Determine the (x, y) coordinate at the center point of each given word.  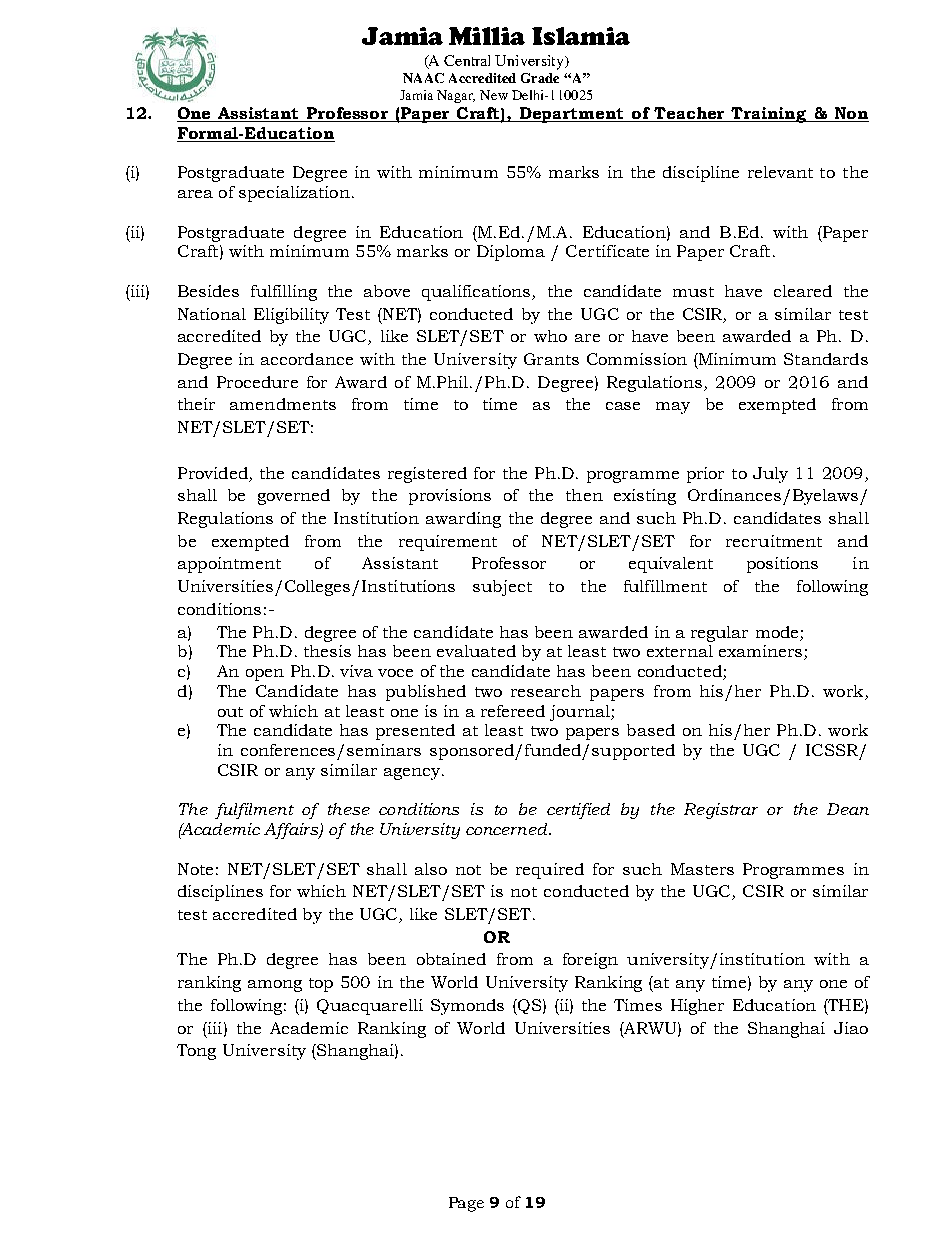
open (265, 675)
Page (466, 1204)
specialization (294, 194)
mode (777, 632)
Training (769, 115)
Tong (196, 1052)
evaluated (476, 651)
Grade (540, 78)
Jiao (851, 1028)
